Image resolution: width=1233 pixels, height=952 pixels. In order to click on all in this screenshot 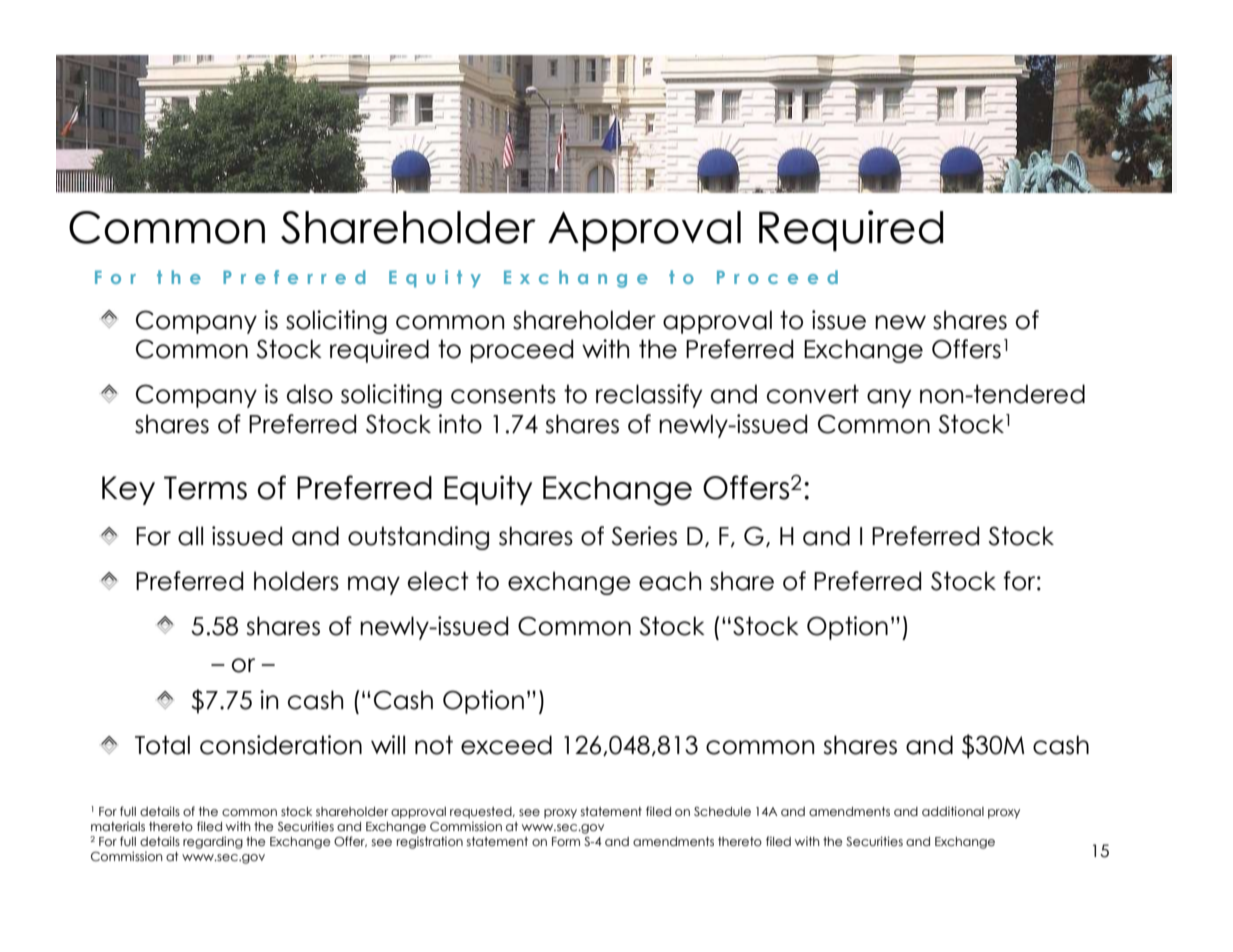, I will do `click(190, 536)`.
